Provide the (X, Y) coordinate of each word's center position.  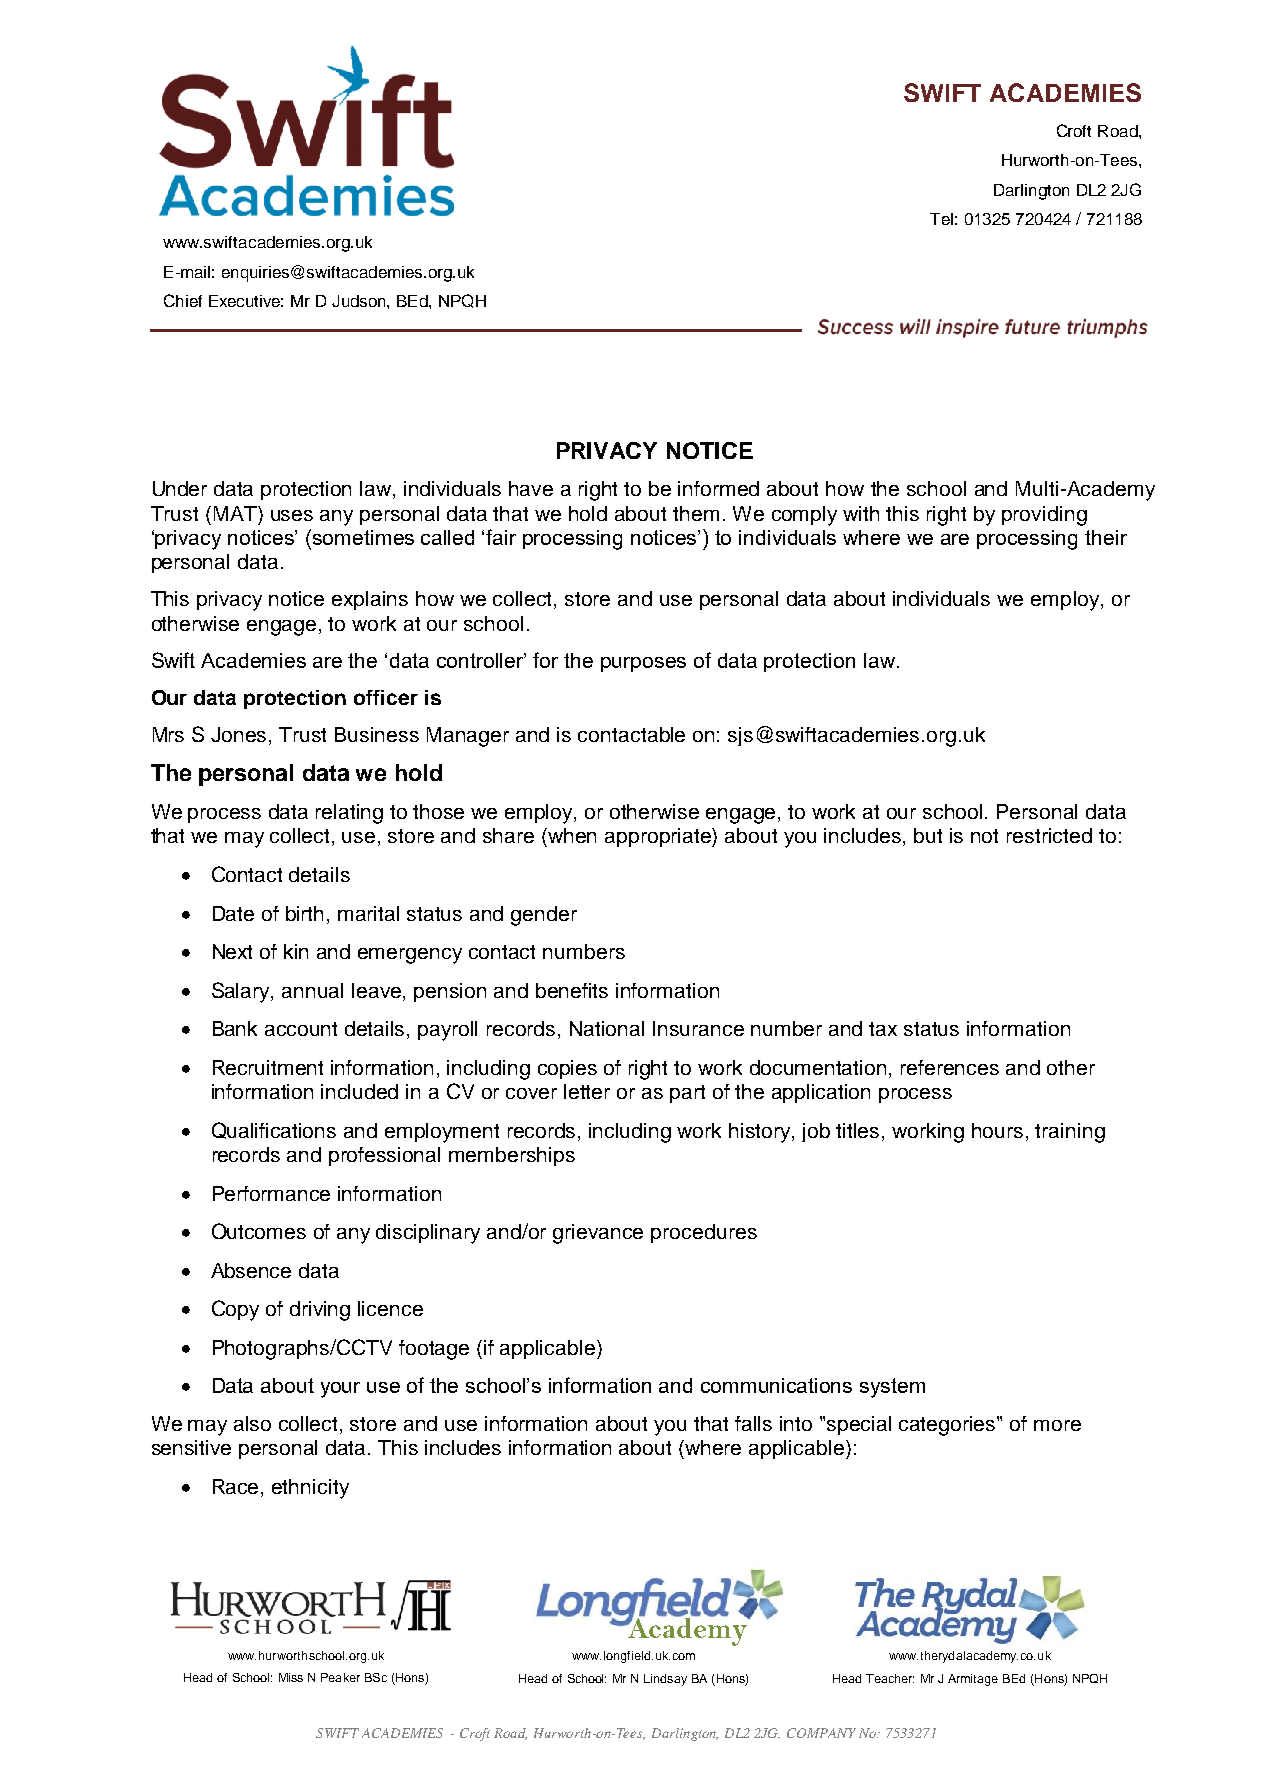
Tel (941, 219)
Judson (360, 301)
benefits (572, 990)
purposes (643, 664)
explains (370, 600)
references (950, 1067)
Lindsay (665, 1680)
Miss (291, 1677)
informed (718, 488)
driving (320, 1311)
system (892, 1388)
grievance (598, 1234)
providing (1044, 516)
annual (312, 990)
